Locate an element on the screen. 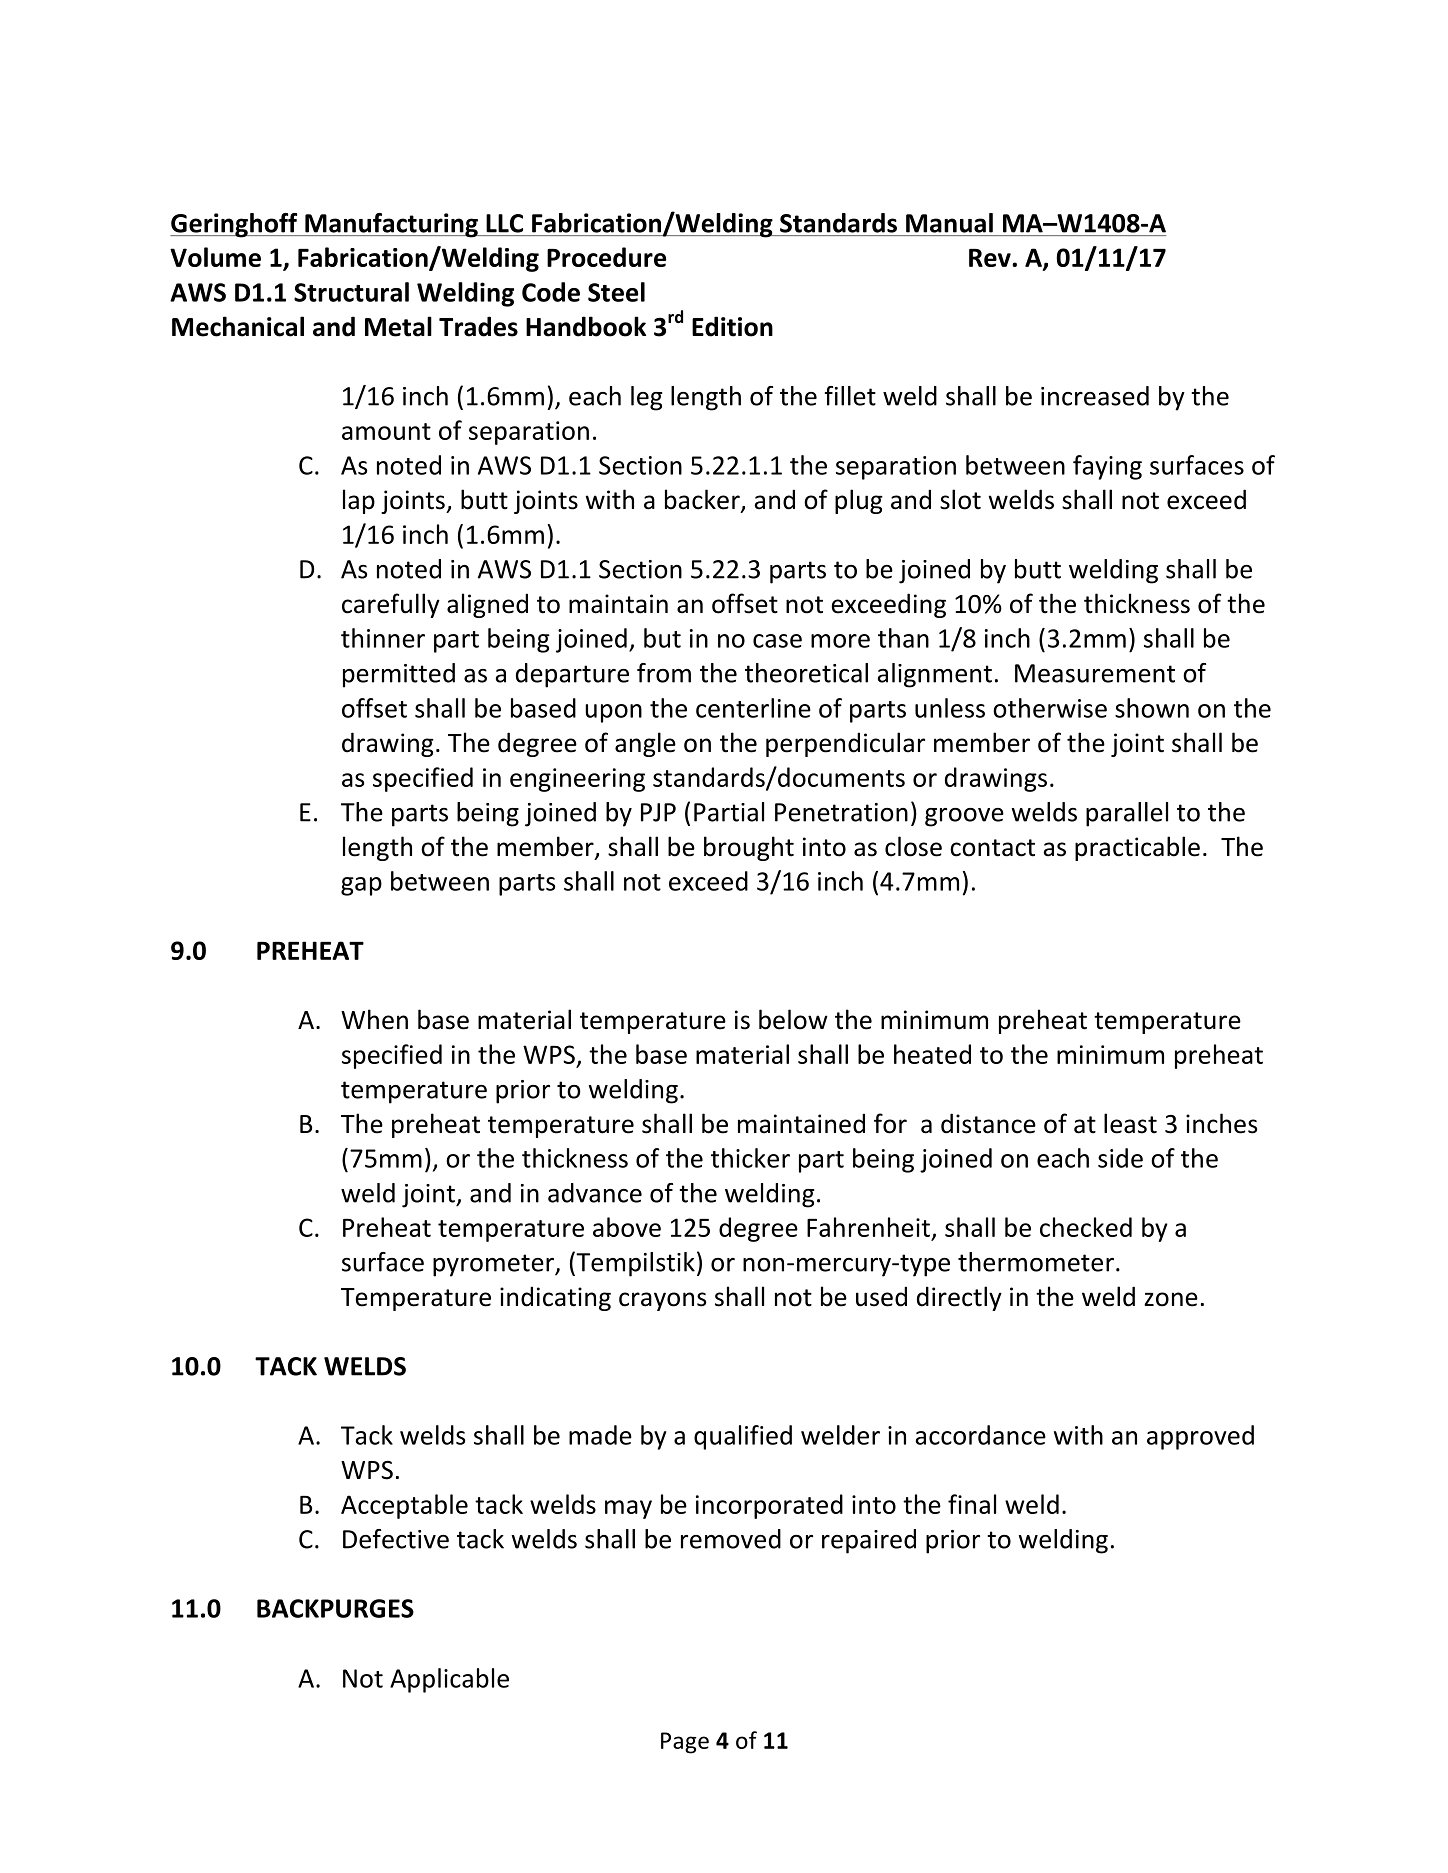 The width and height of the screenshot is (1448, 1873). Applicable is located at coordinates (449, 1680).
